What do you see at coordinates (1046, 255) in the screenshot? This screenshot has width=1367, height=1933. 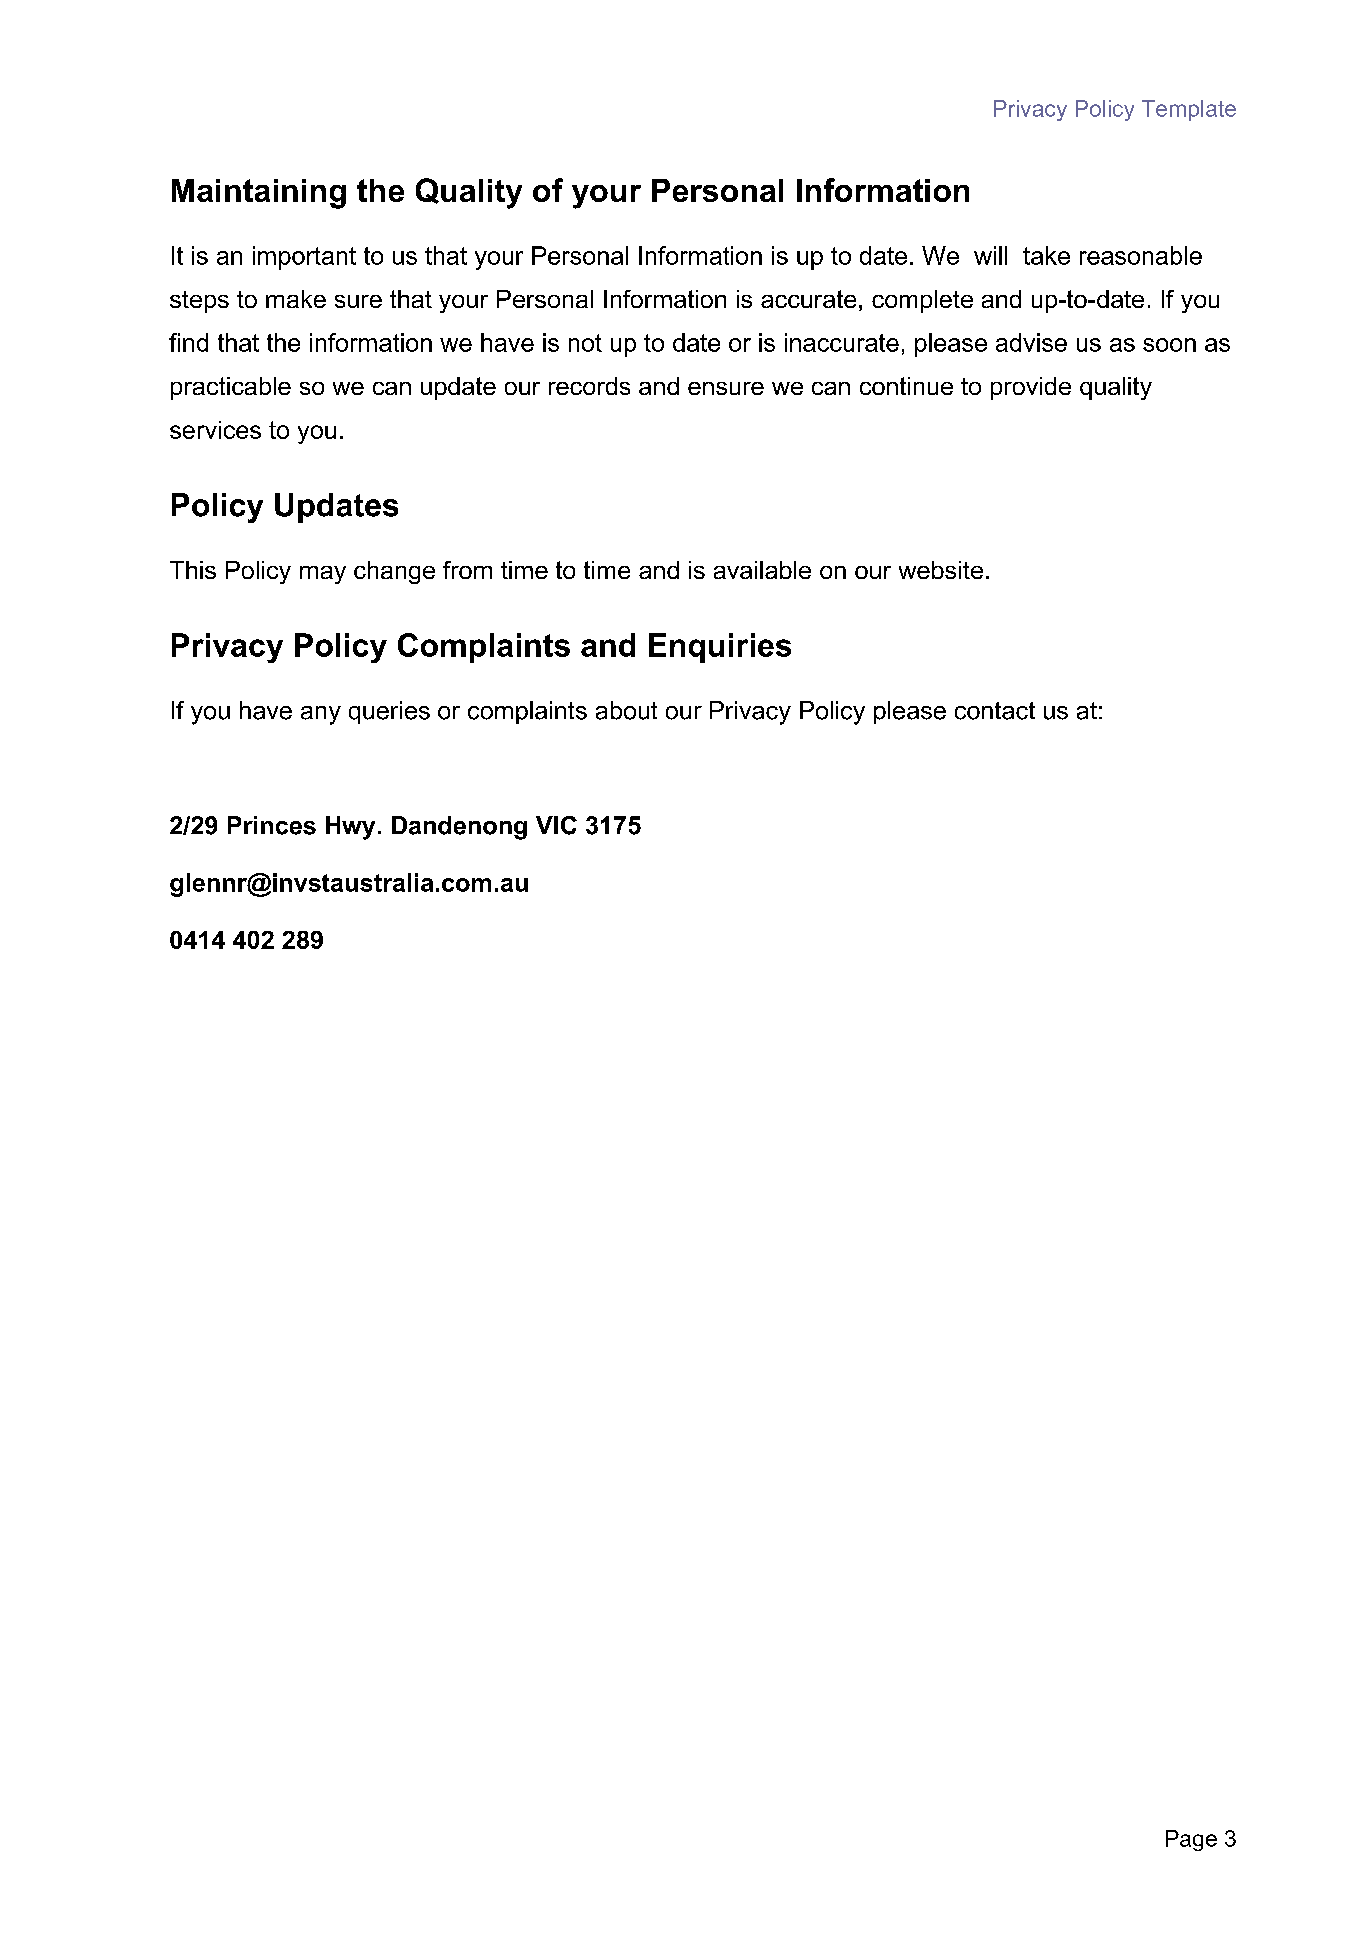 I see `take` at bounding box center [1046, 255].
